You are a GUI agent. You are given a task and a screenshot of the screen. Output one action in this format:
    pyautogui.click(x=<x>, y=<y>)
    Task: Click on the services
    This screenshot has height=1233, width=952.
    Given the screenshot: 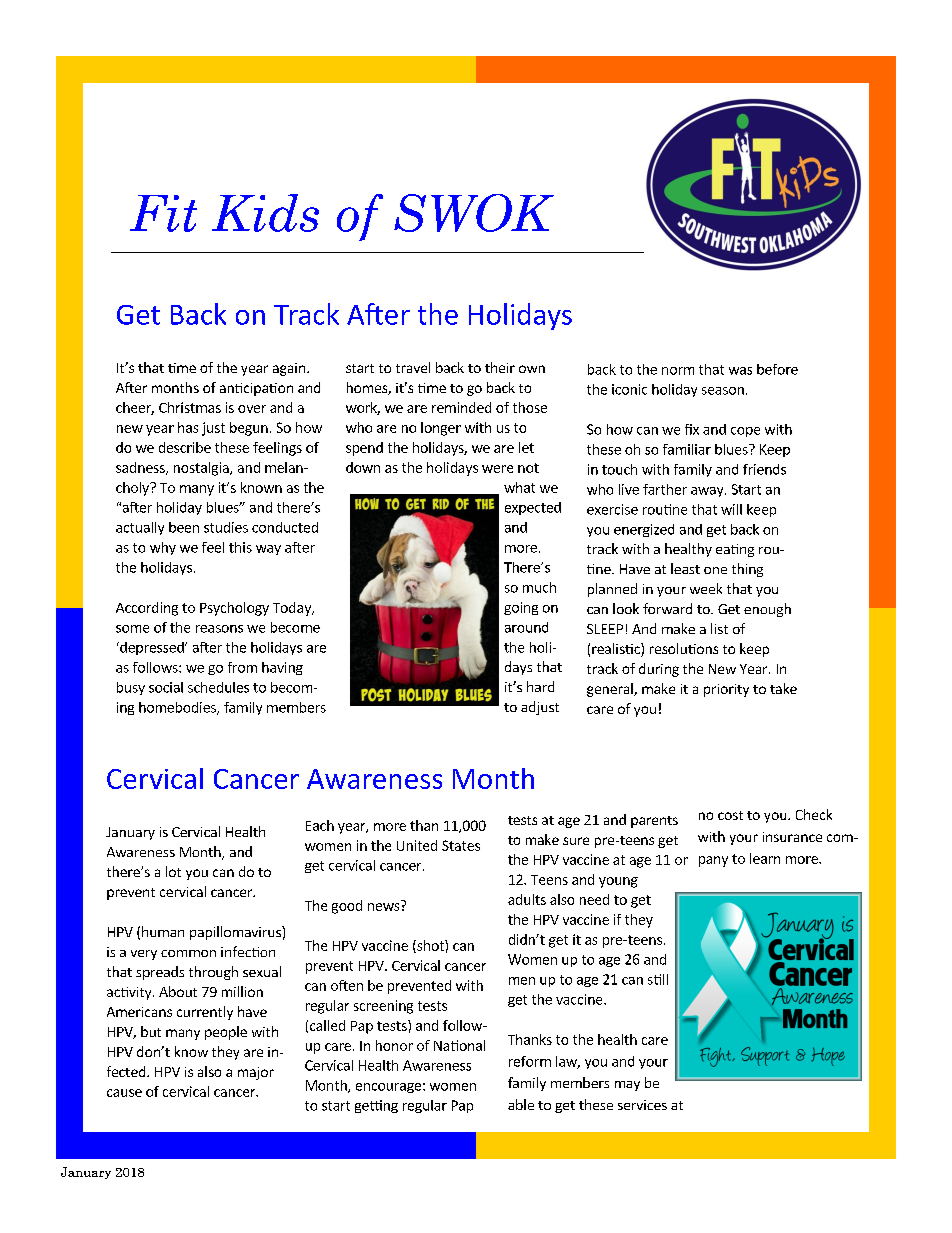 What is the action you would take?
    pyautogui.click(x=642, y=1105)
